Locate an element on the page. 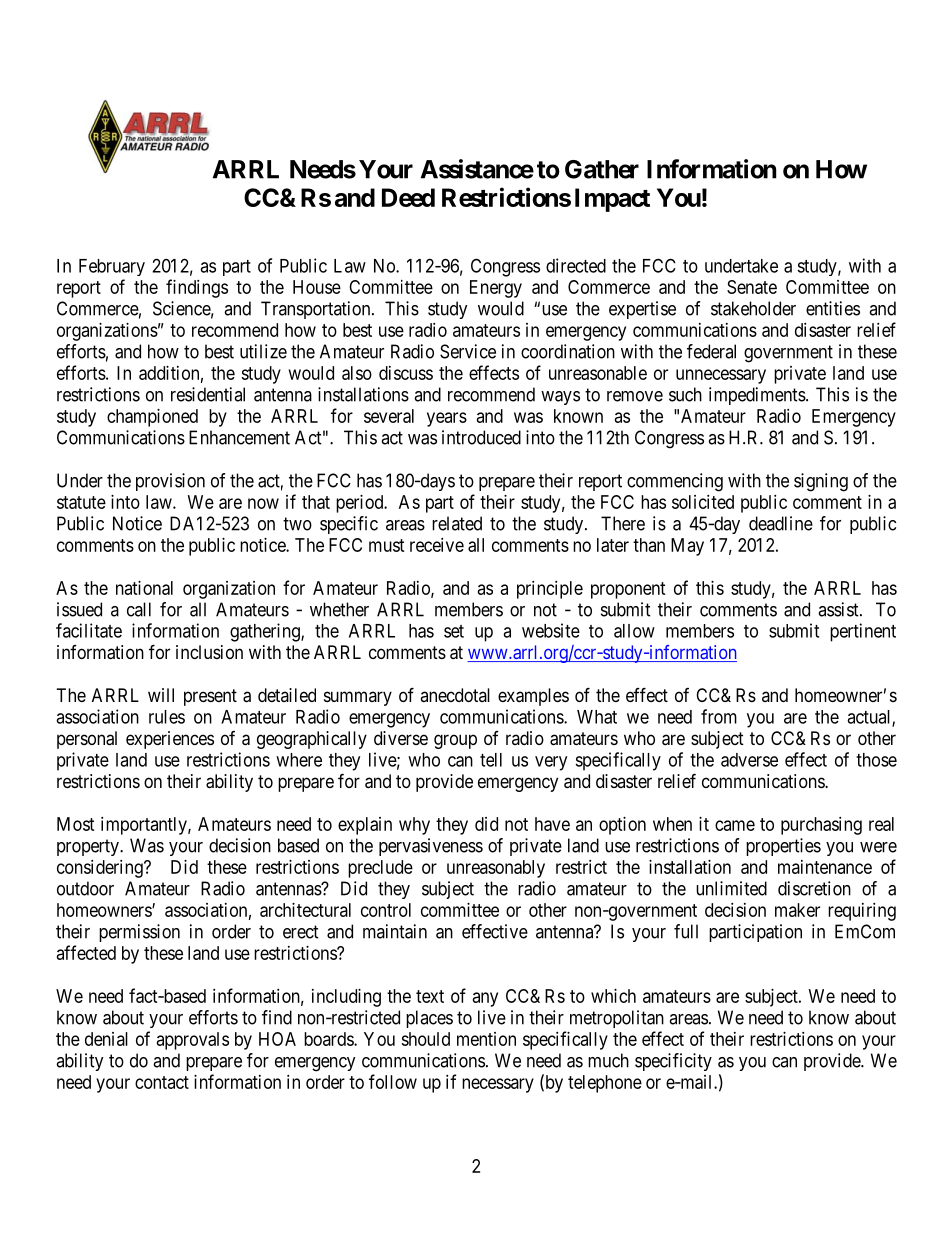 The height and width of the document is (1233, 952). February is located at coordinates (112, 267).
